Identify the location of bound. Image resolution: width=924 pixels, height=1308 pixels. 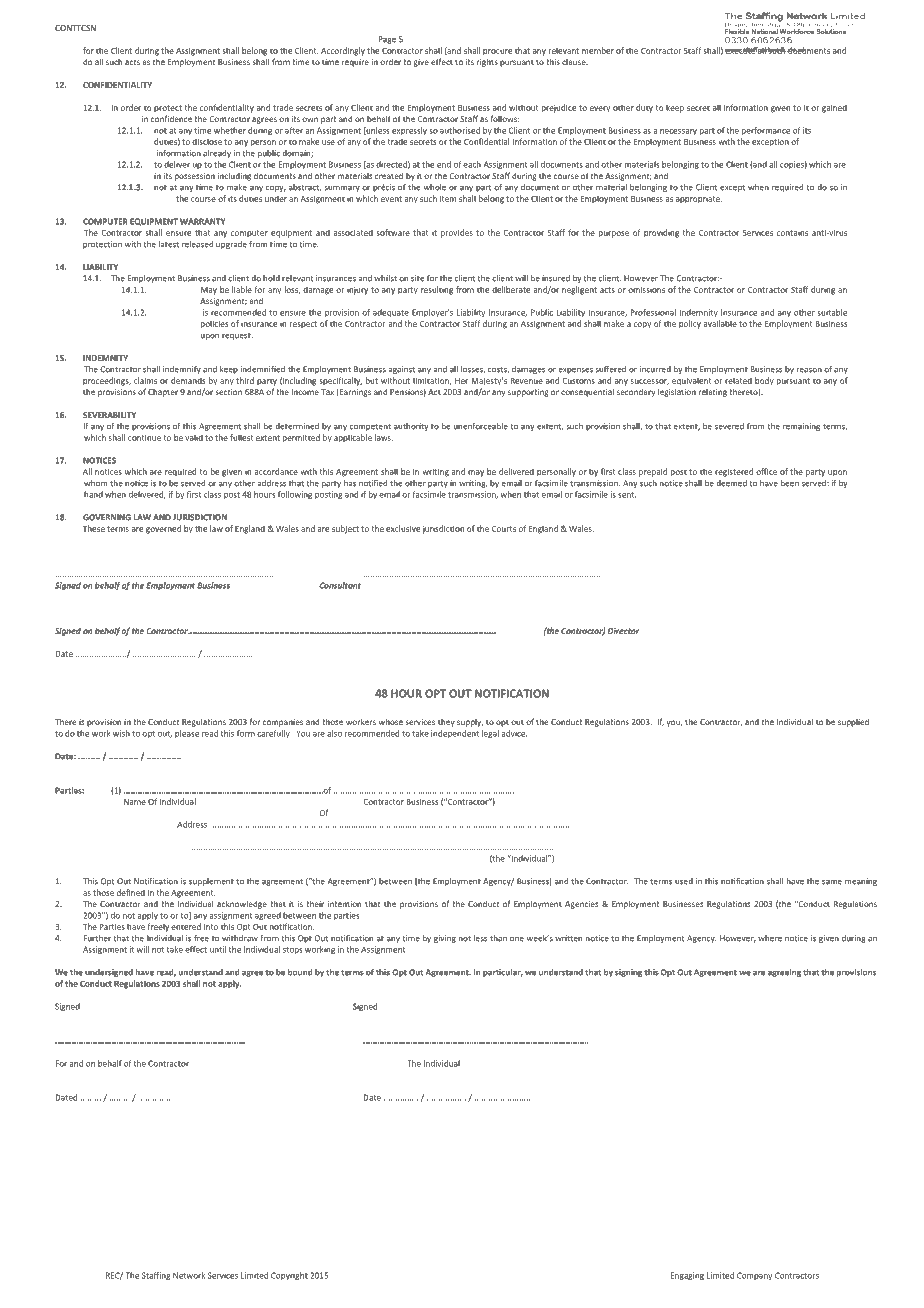
(300, 972).
